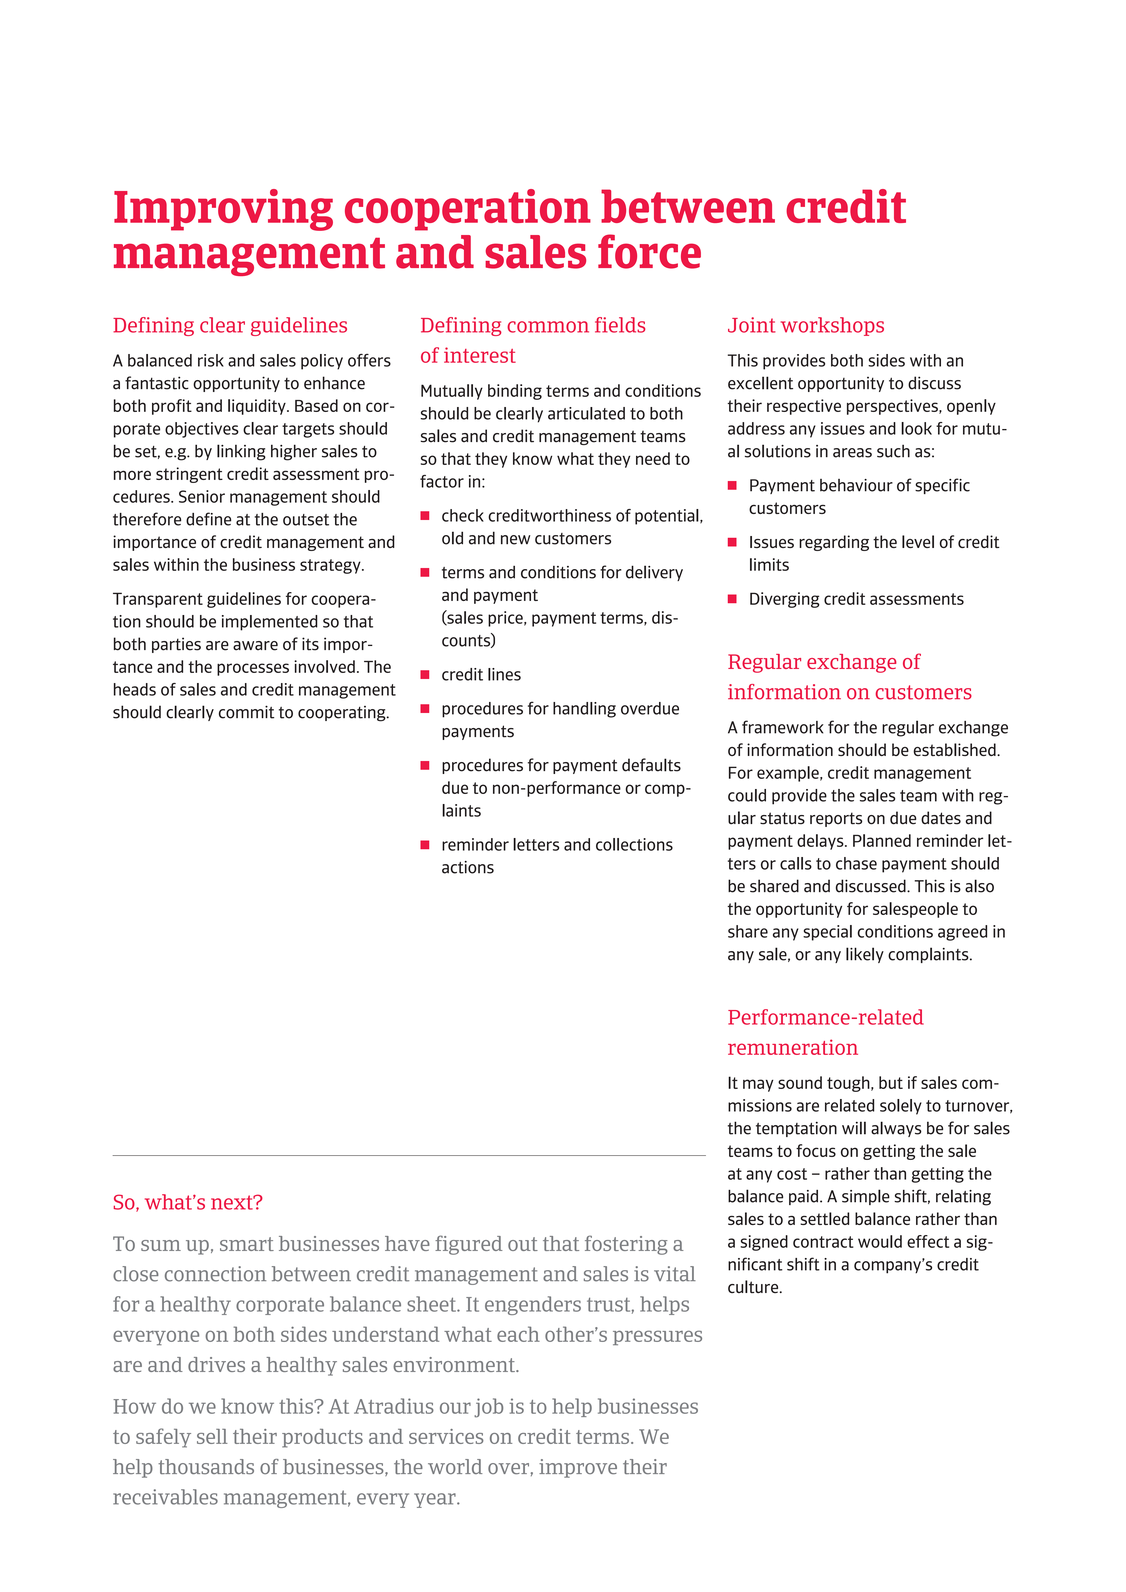 Image resolution: width=1126 pixels, height=1592 pixels. Describe the element at coordinates (246, 712) in the page. I see `commit` at that location.
